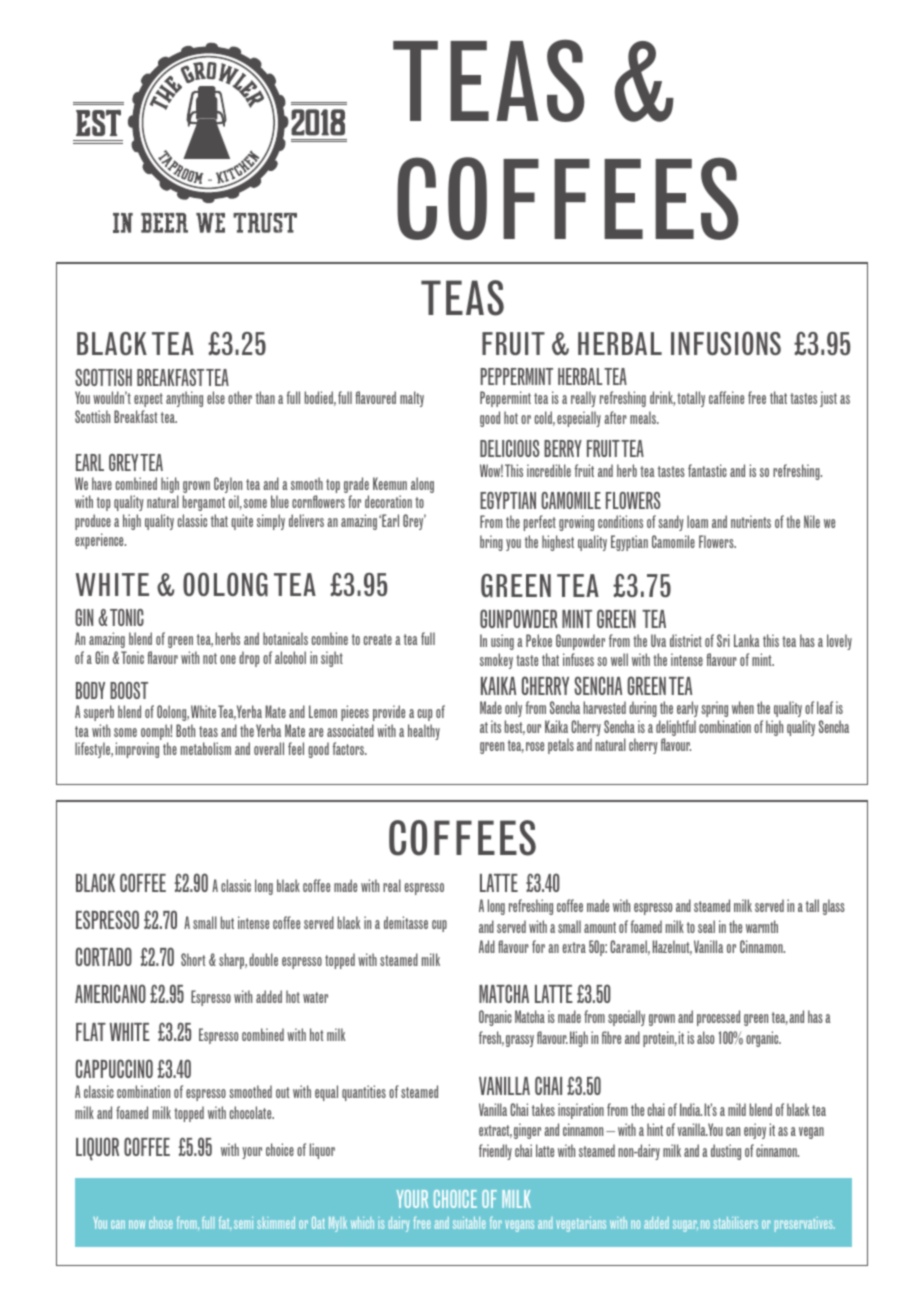 This screenshot has height=1308, width=924. What do you see at coordinates (600, 927) in the screenshot?
I see `amount` at bounding box center [600, 927].
